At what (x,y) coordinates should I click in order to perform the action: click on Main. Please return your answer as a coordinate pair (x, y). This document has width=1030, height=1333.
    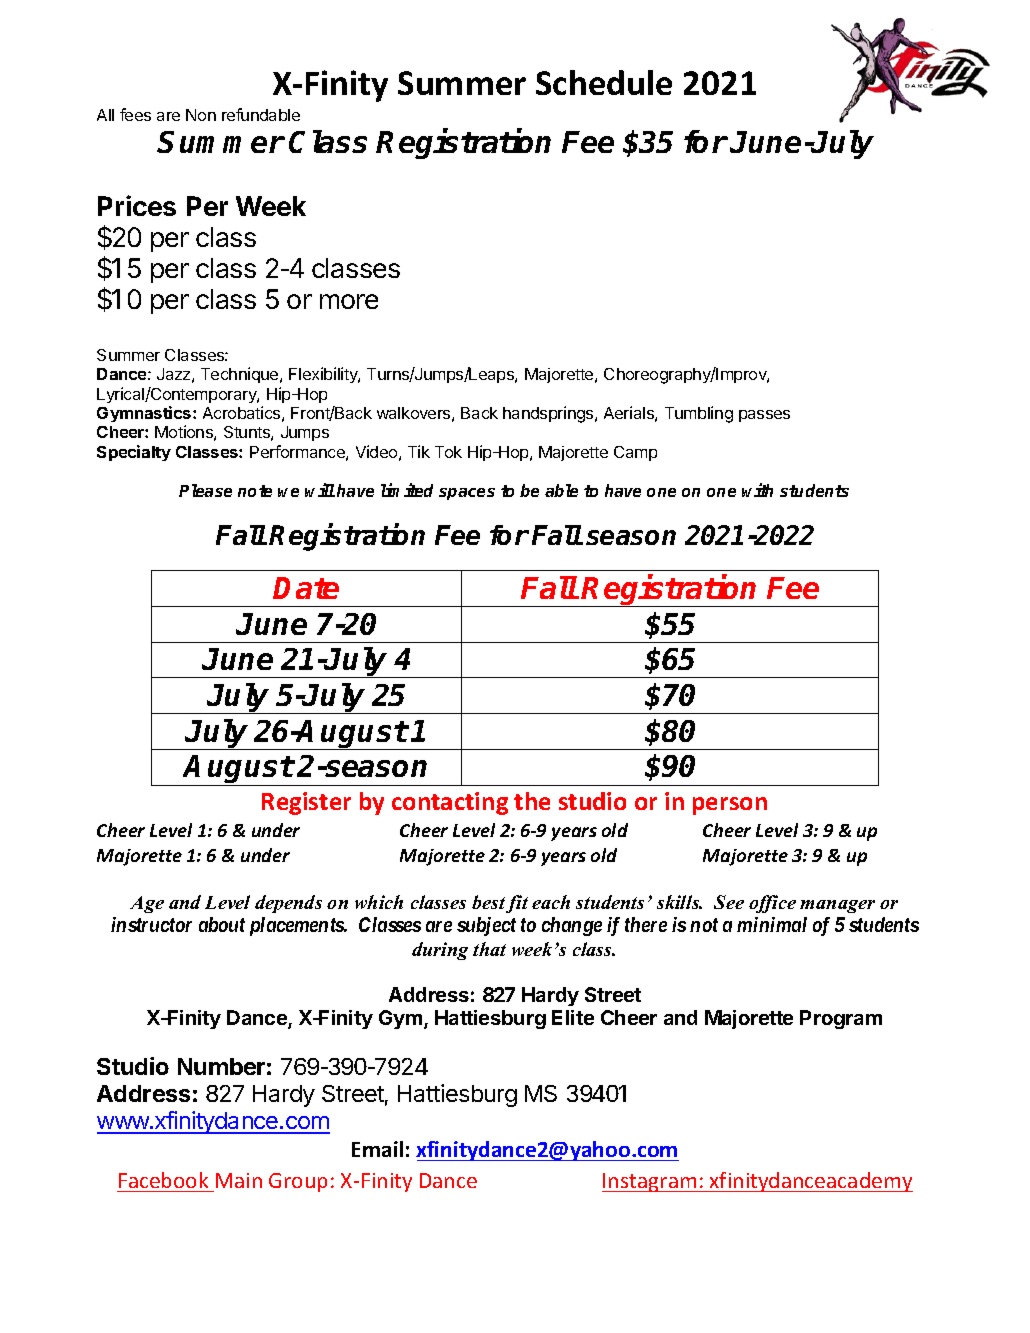
    Looking at the image, I should click on (239, 1180).
